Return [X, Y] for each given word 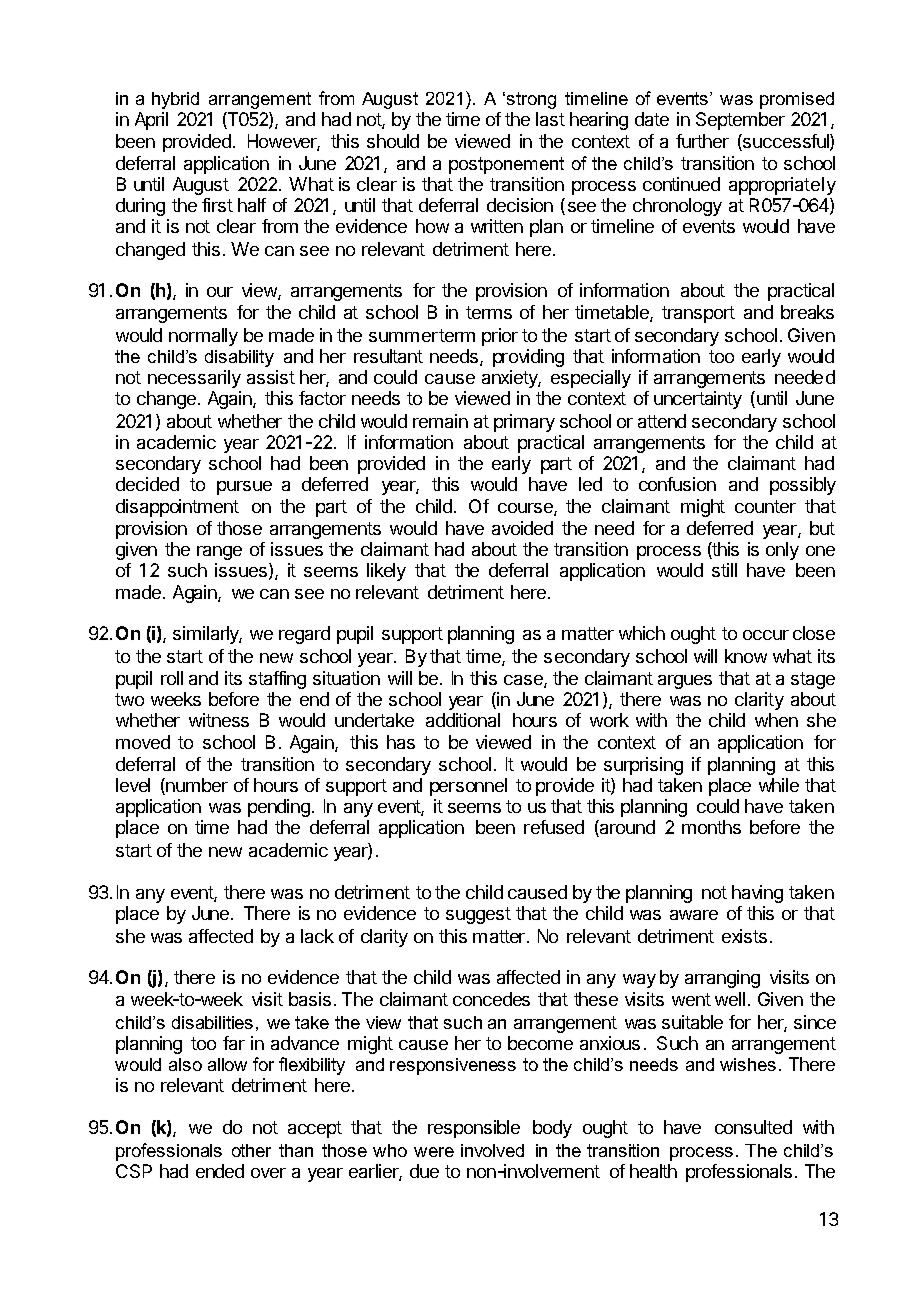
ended [220, 1171]
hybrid [175, 100]
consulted [753, 1127]
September [740, 121]
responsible [474, 1129]
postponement [506, 165]
